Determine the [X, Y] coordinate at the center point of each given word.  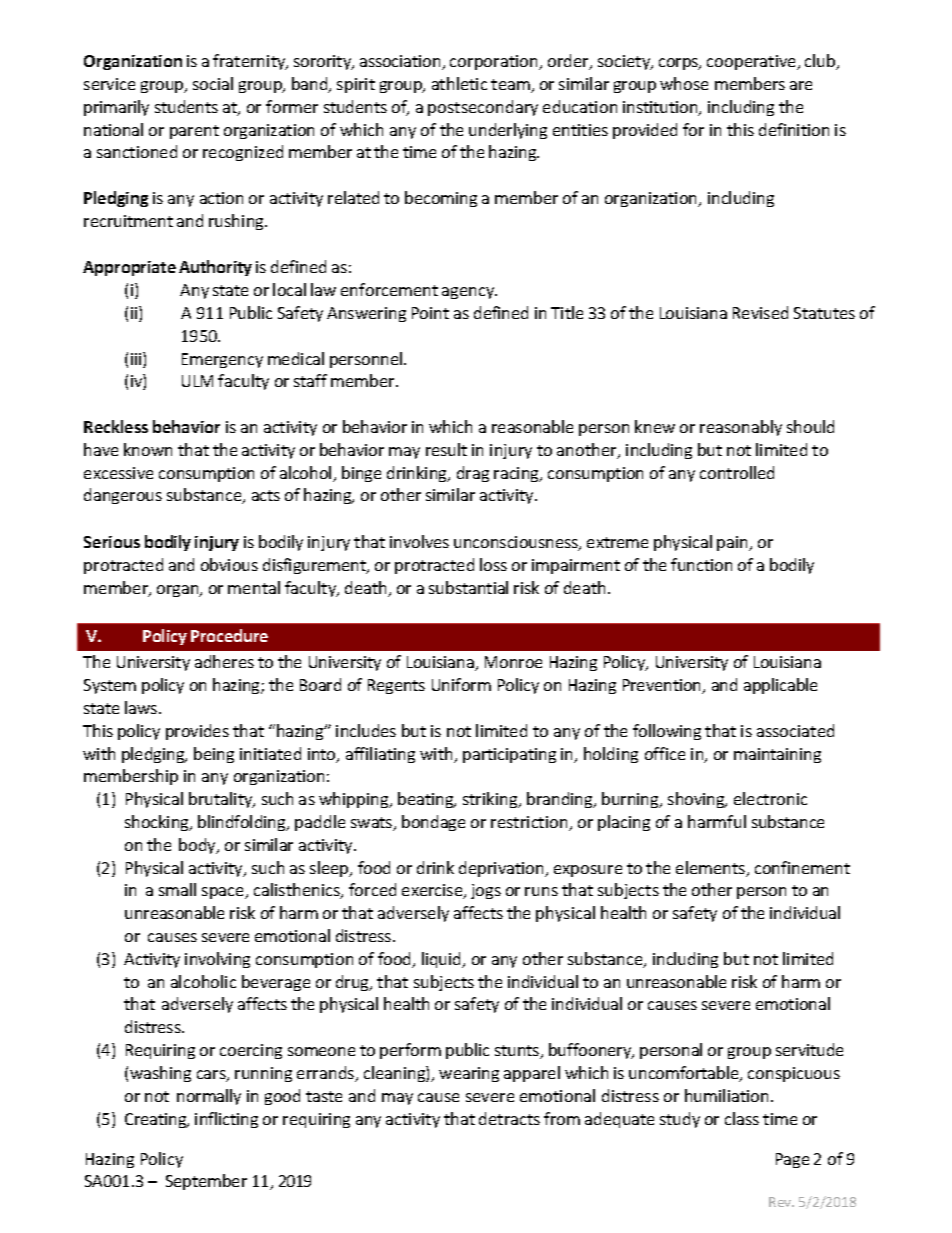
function [701, 564]
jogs [486, 891]
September [206, 1182]
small [177, 889]
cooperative [753, 62]
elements [712, 869]
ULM [197, 381]
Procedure [229, 635]
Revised [760, 312]
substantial [468, 587]
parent [194, 132]
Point [430, 313]
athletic [459, 83]
